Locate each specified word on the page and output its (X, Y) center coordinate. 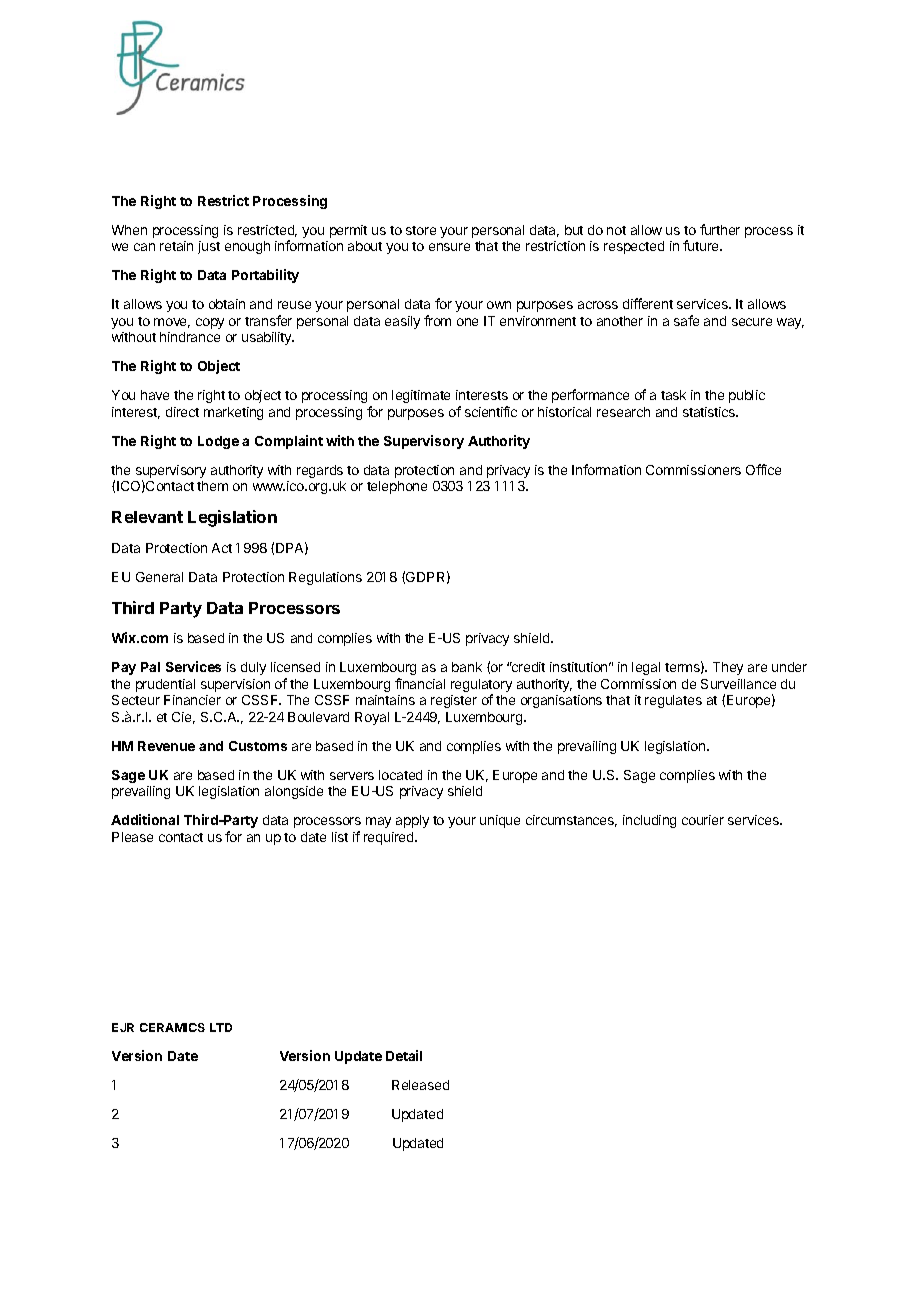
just (209, 247)
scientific (491, 411)
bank (467, 667)
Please (132, 837)
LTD (221, 1027)
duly (253, 668)
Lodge (218, 442)
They (728, 668)
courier (703, 820)
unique (500, 821)
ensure (449, 247)
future (702, 245)
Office (763, 469)
